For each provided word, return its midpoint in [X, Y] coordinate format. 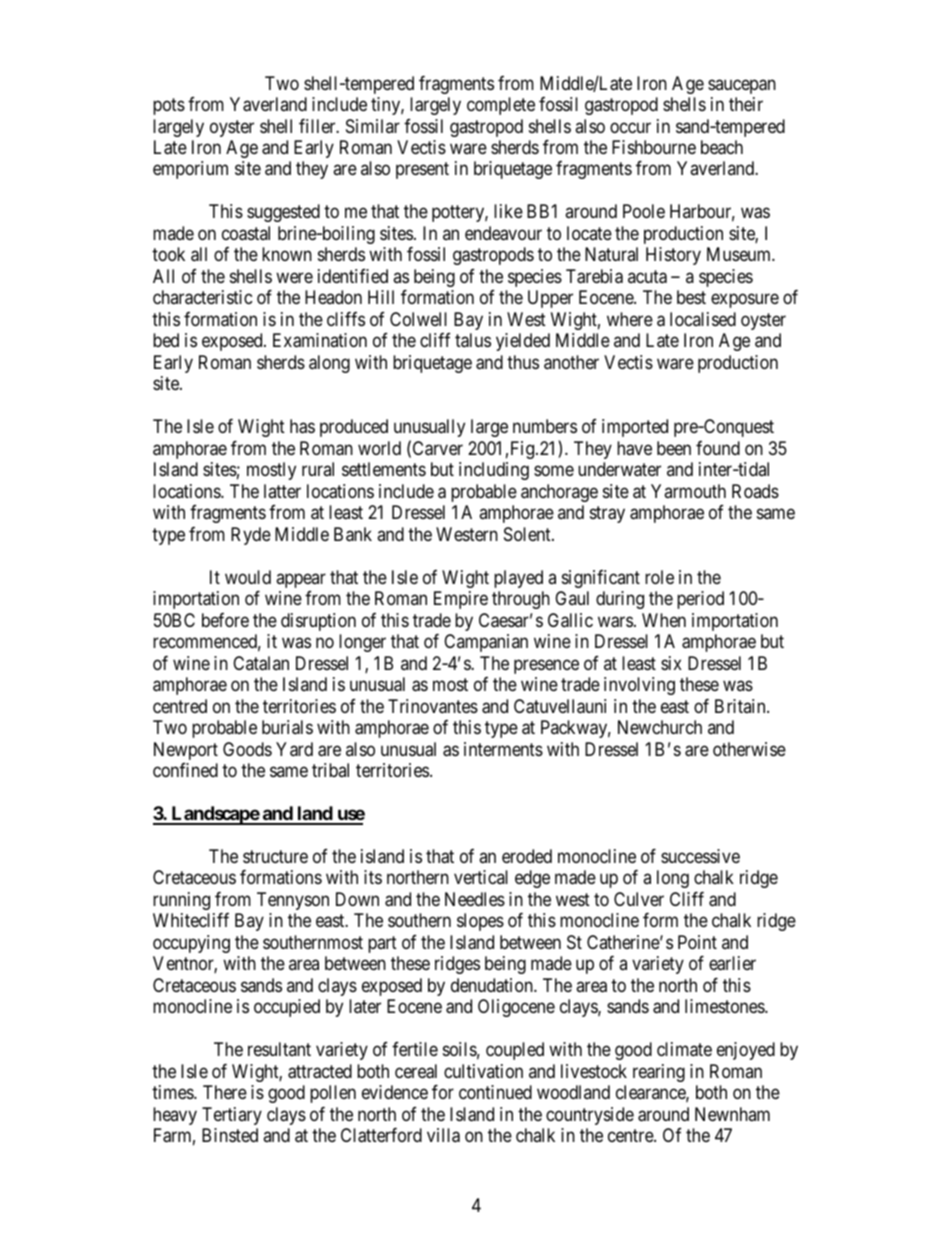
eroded [527, 856]
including [494, 471]
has [302, 426]
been [674, 448]
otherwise [749, 749]
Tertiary [232, 1116]
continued [495, 1092]
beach [722, 147]
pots [169, 106]
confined [185, 770]
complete [501, 106]
